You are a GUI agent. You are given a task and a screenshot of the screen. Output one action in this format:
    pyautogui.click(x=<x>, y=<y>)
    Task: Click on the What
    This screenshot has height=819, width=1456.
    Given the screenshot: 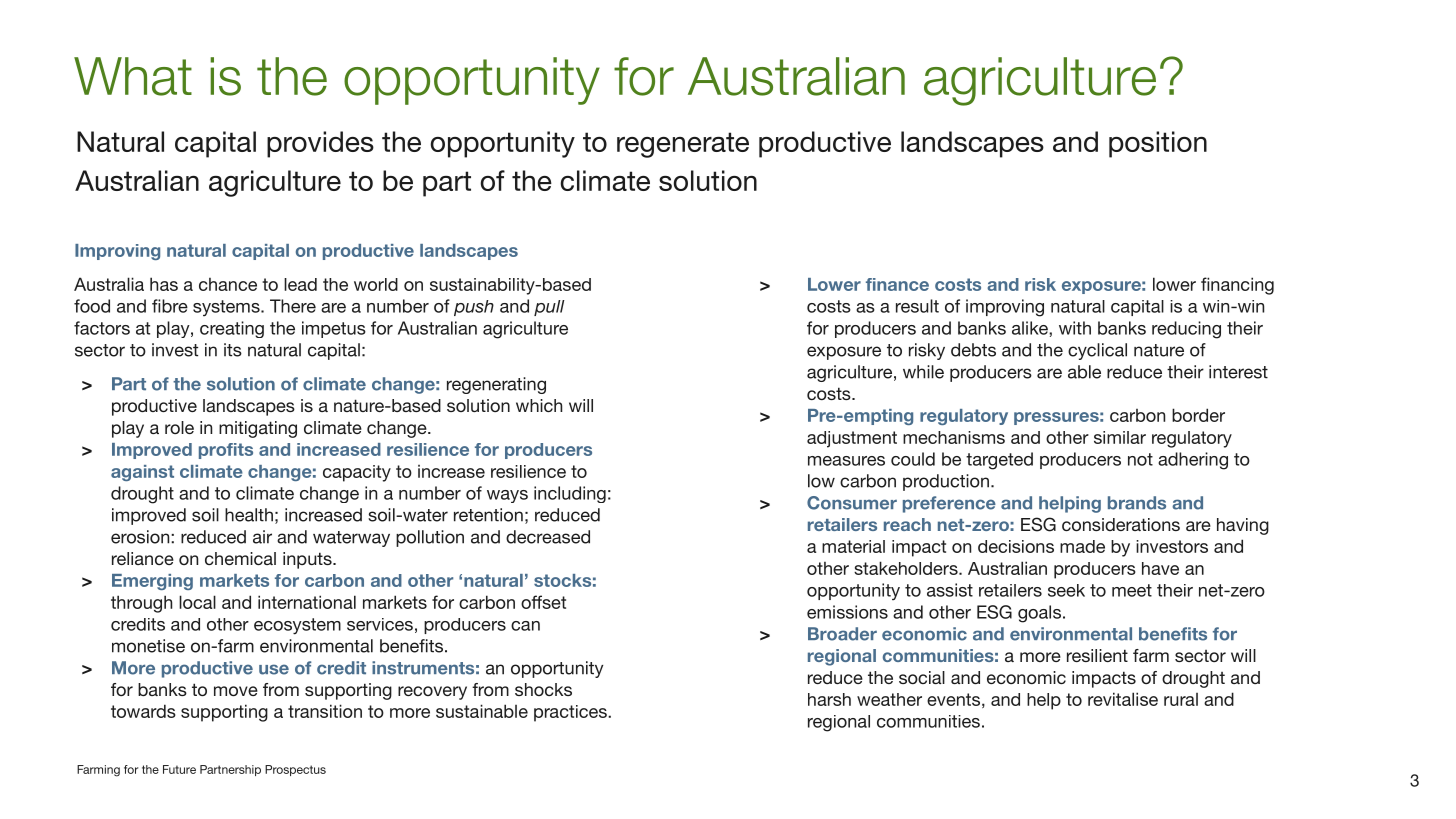 What is the action you would take?
    pyautogui.click(x=133, y=76)
